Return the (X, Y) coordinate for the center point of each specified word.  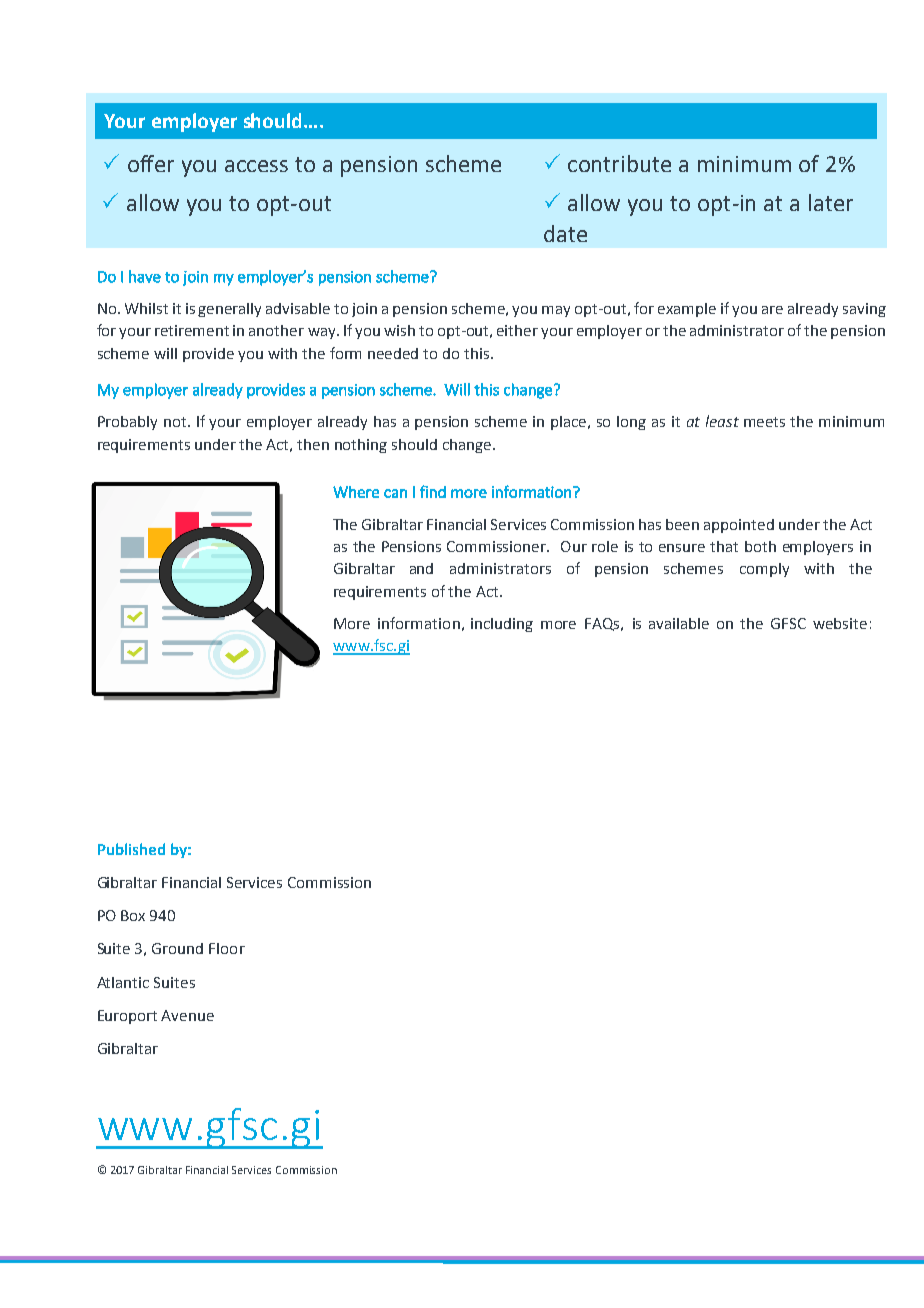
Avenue (187, 1015)
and (421, 568)
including (502, 625)
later (831, 202)
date (565, 233)
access (256, 166)
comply (764, 570)
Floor (227, 948)
